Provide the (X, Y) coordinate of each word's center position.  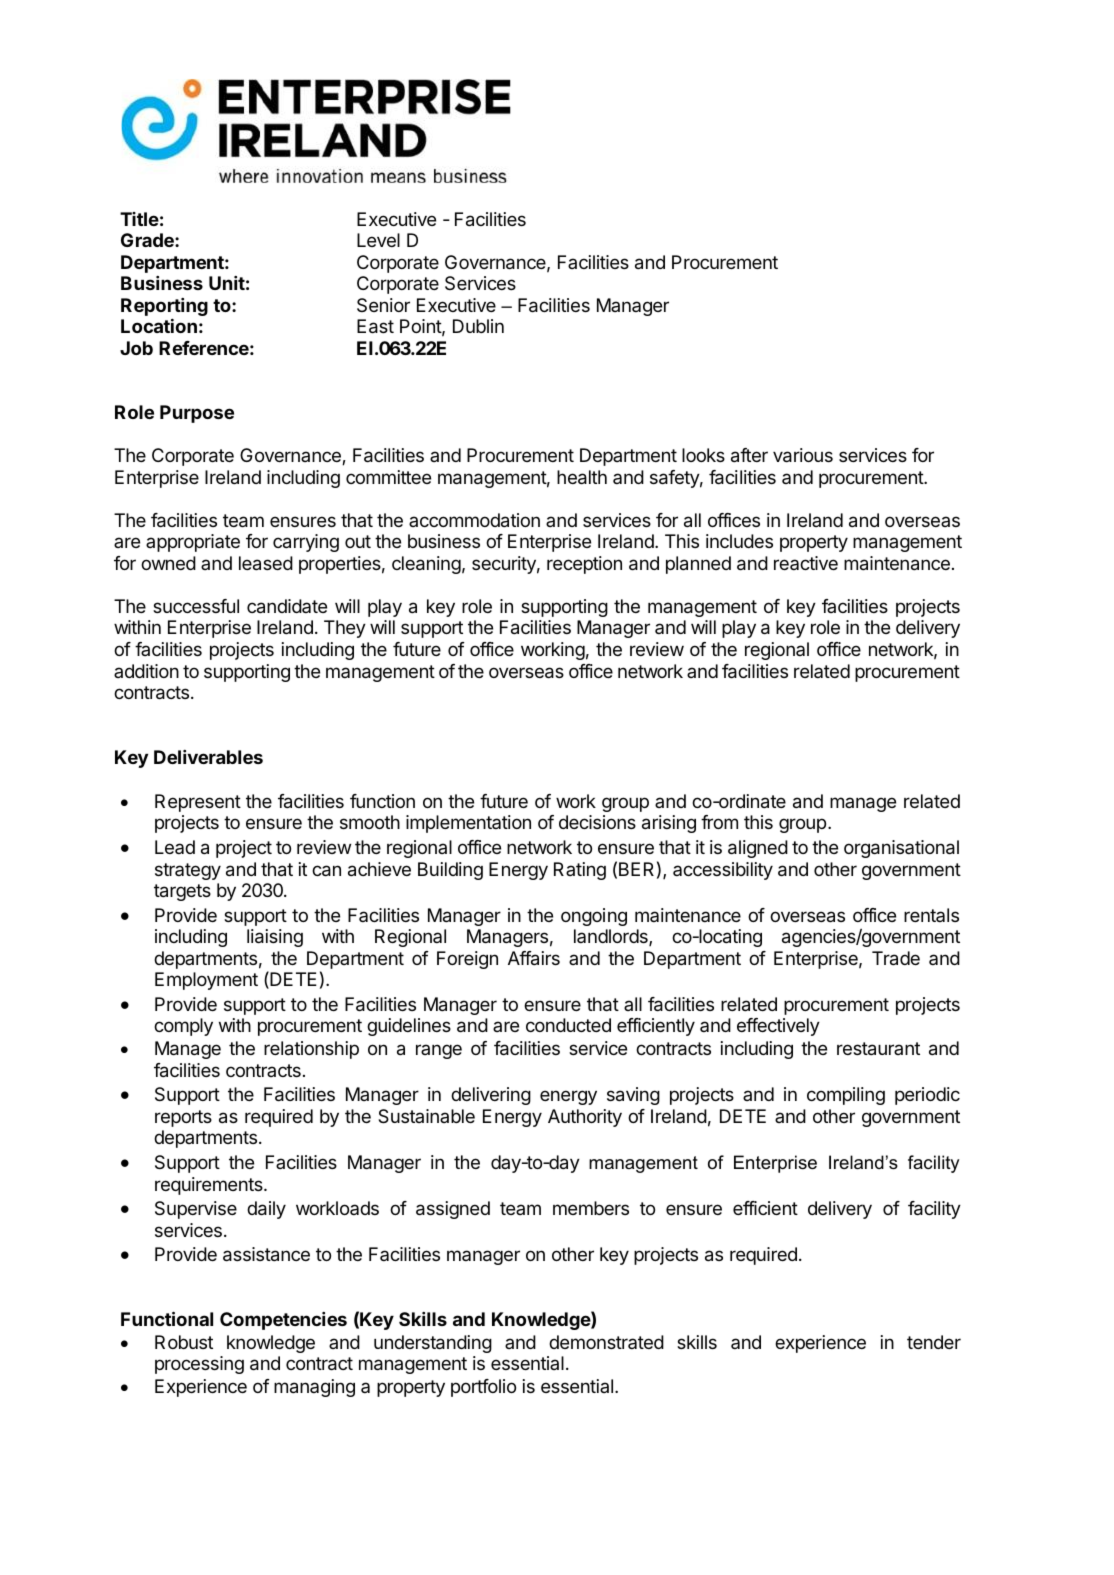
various (803, 455)
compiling (846, 1096)
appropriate (193, 543)
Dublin (478, 326)
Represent (198, 803)
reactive (806, 563)
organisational (901, 849)
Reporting (164, 307)
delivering (491, 1096)
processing (199, 1365)
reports (183, 1118)
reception (584, 565)
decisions (597, 822)
